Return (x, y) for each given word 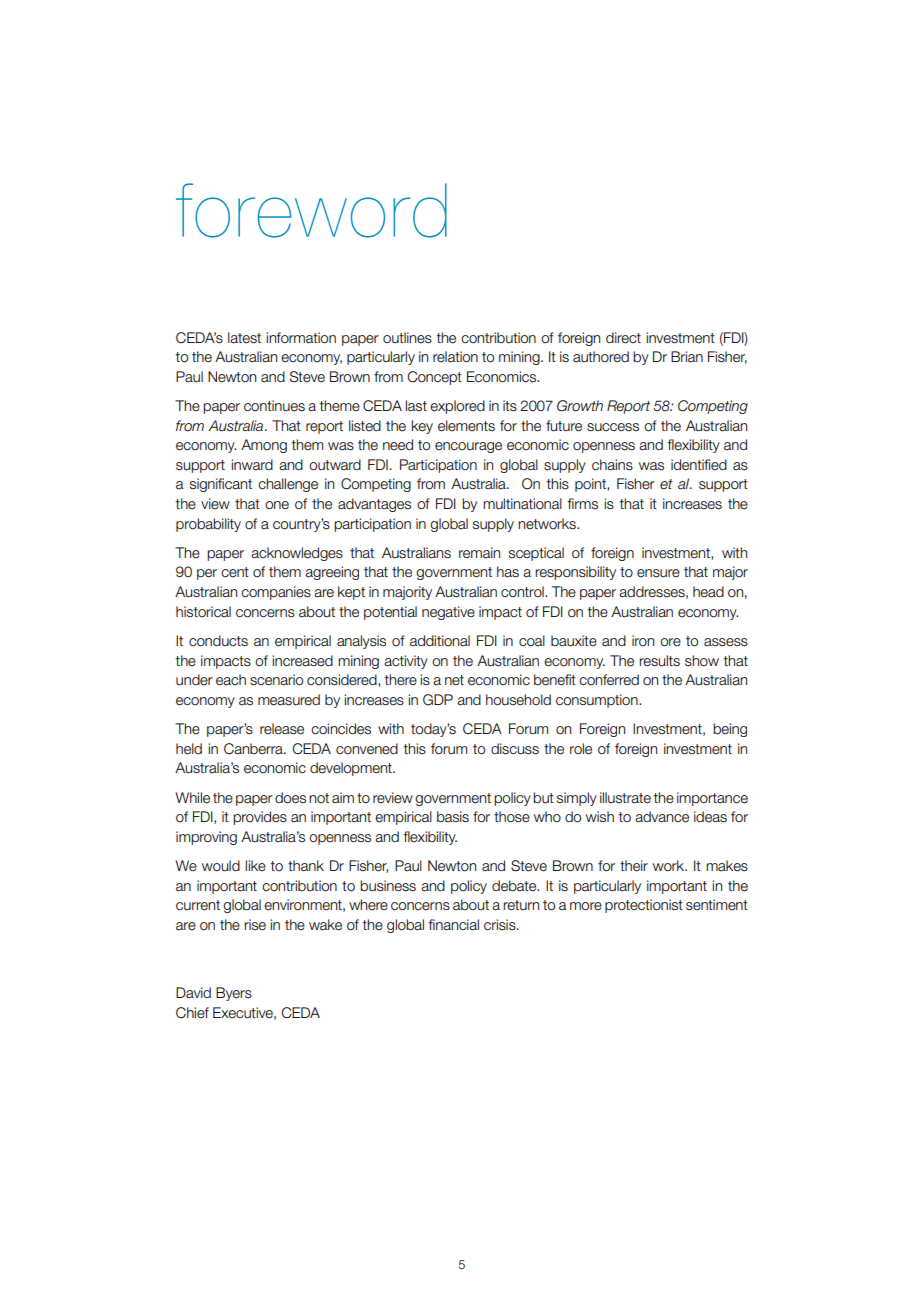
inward (252, 465)
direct (623, 338)
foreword (311, 210)
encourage (468, 447)
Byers (234, 994)
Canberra (254, 749)
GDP (438, 700)
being (730, 730)
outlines (407, 338)
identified (699, 465)
